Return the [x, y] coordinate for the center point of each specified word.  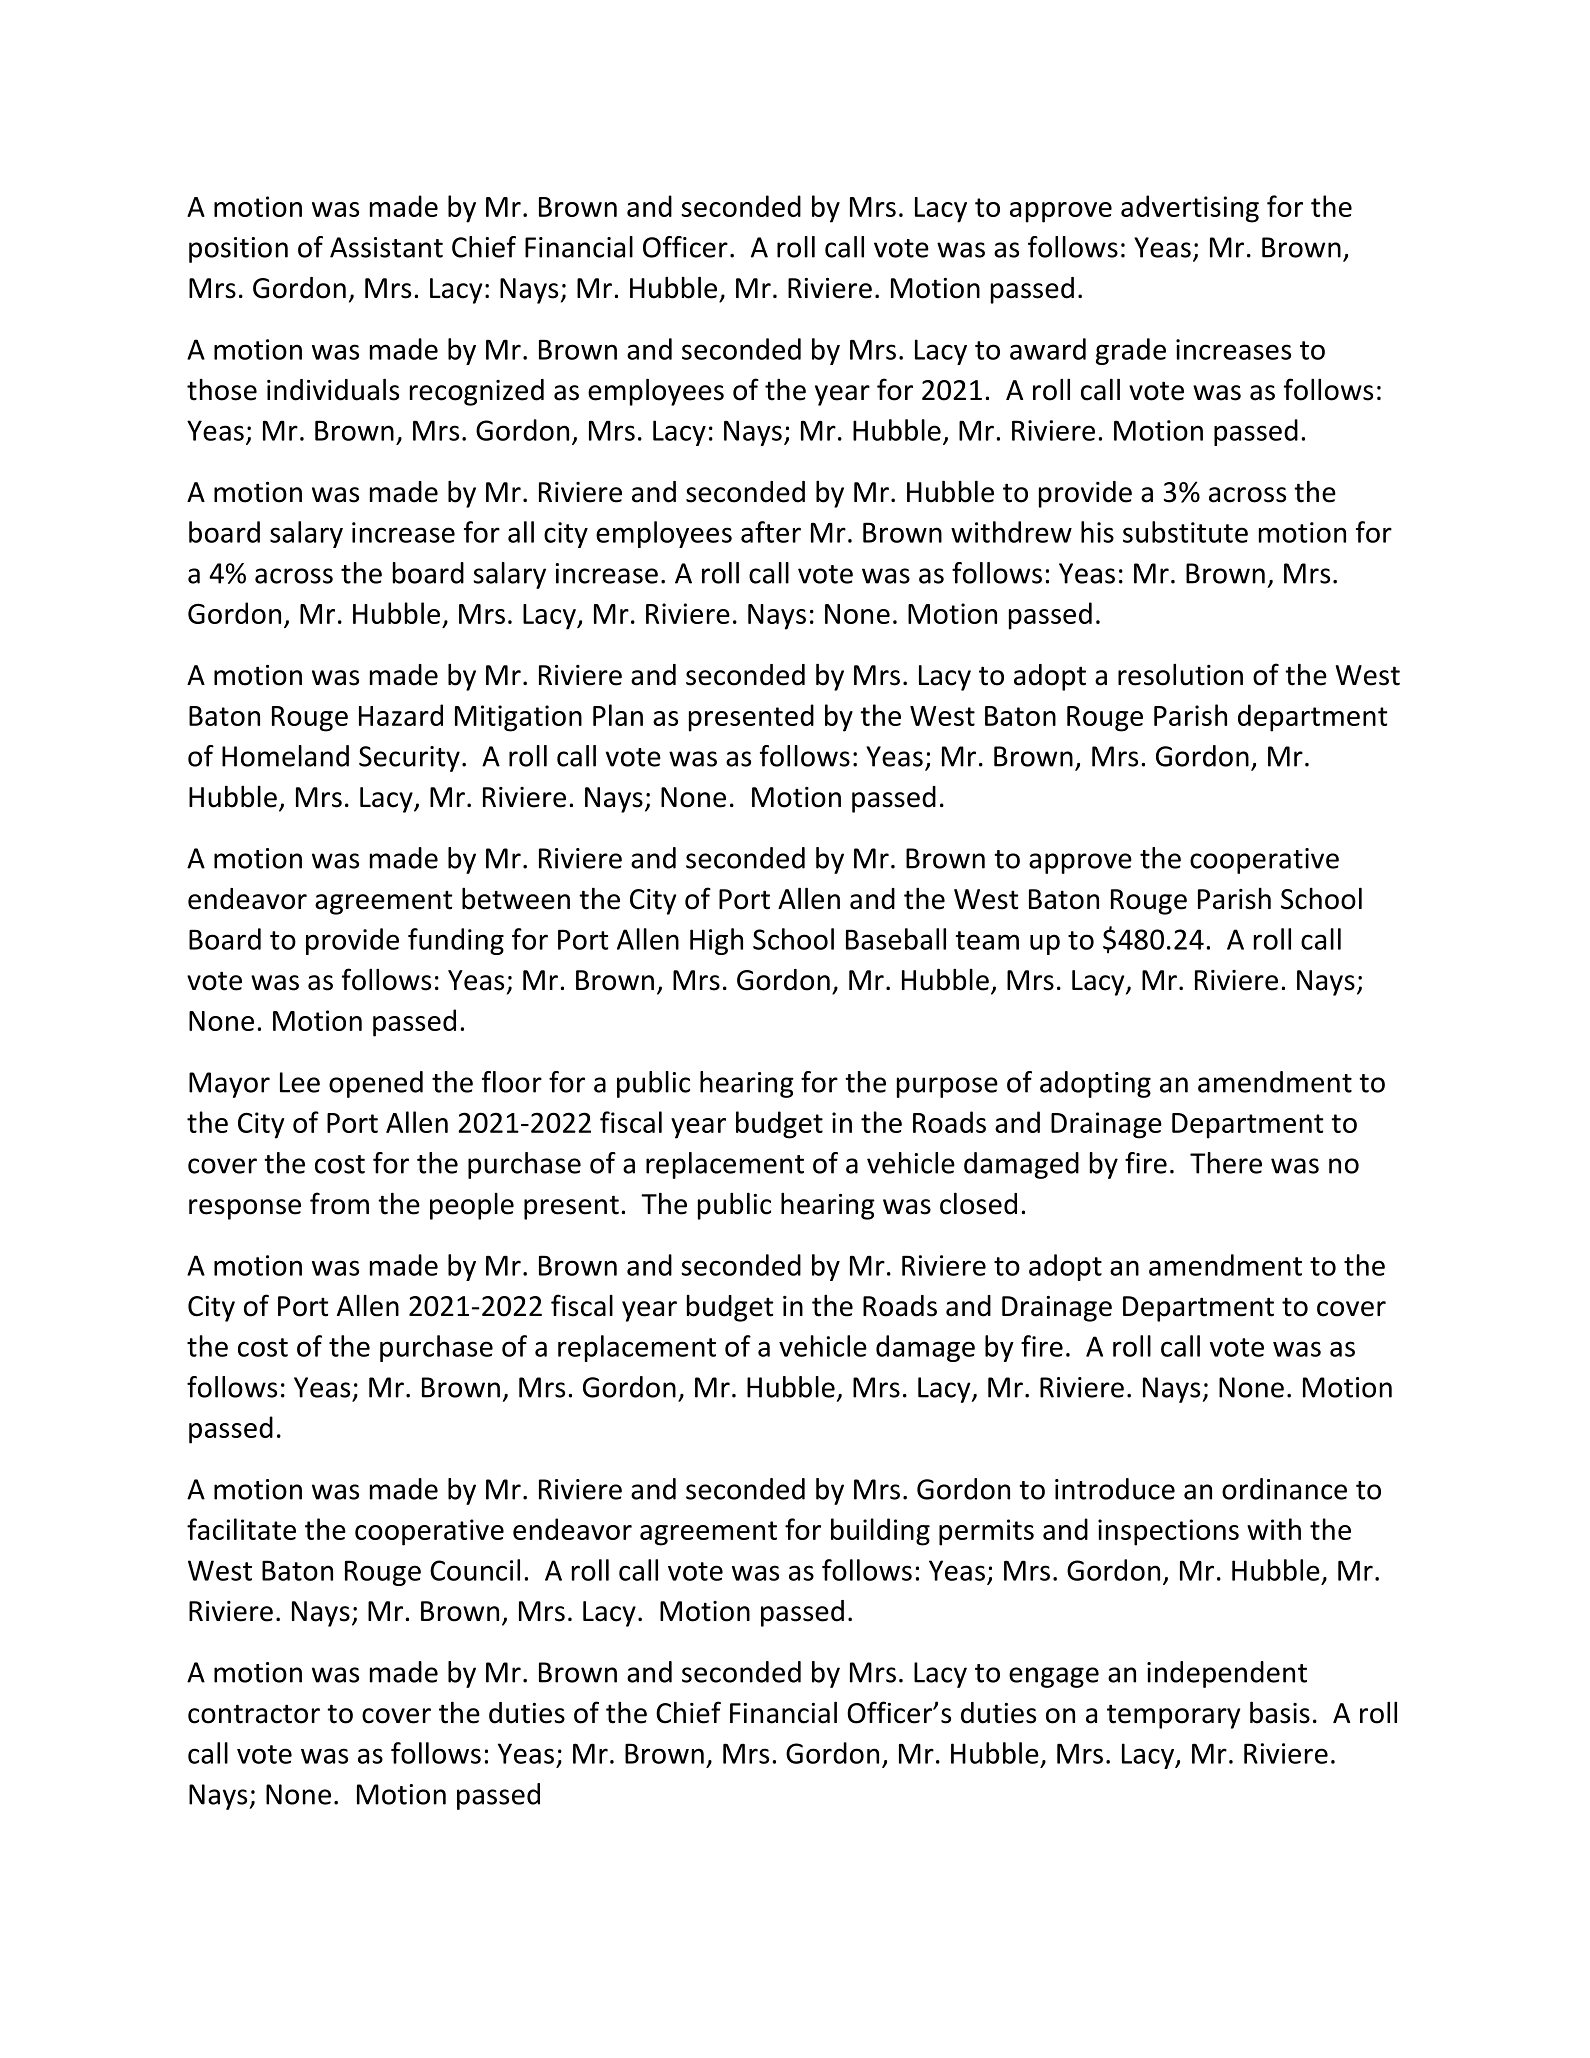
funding [456, 941]
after [771, 532]
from [339, 1203]
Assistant [386, 247]
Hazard [401, 715]
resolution [1180, 674]
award [1048, 349]
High [716, 941]
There [1226, 1163]
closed [978, 1203]
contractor [254, 1714]
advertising [1190, 209]
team [987, 940]
